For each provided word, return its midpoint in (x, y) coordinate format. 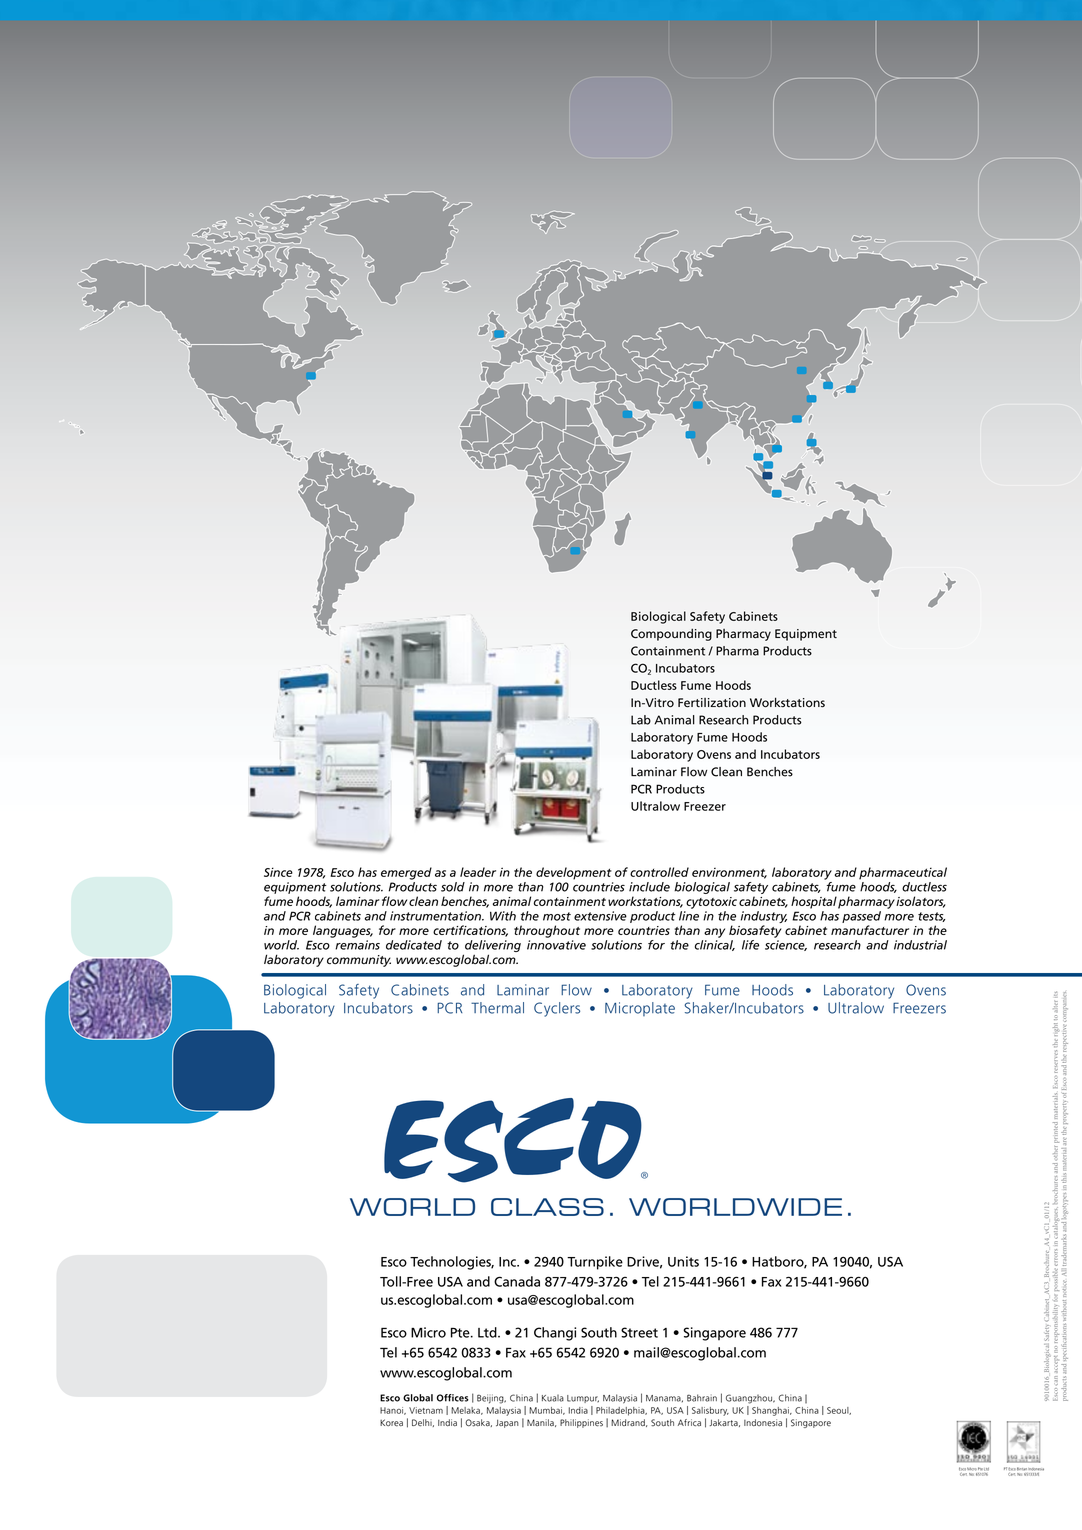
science (786, 945)
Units (683, 1261)
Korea (391, 1423)
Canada (517, 1281)
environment (729, 873)
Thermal (497, 1008)
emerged (406, 873)
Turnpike (595, 1263)
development (574, 873)
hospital (814, 902)
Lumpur (583, 1399)
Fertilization (712, 703)
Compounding (671, 634)
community (359, 961)
